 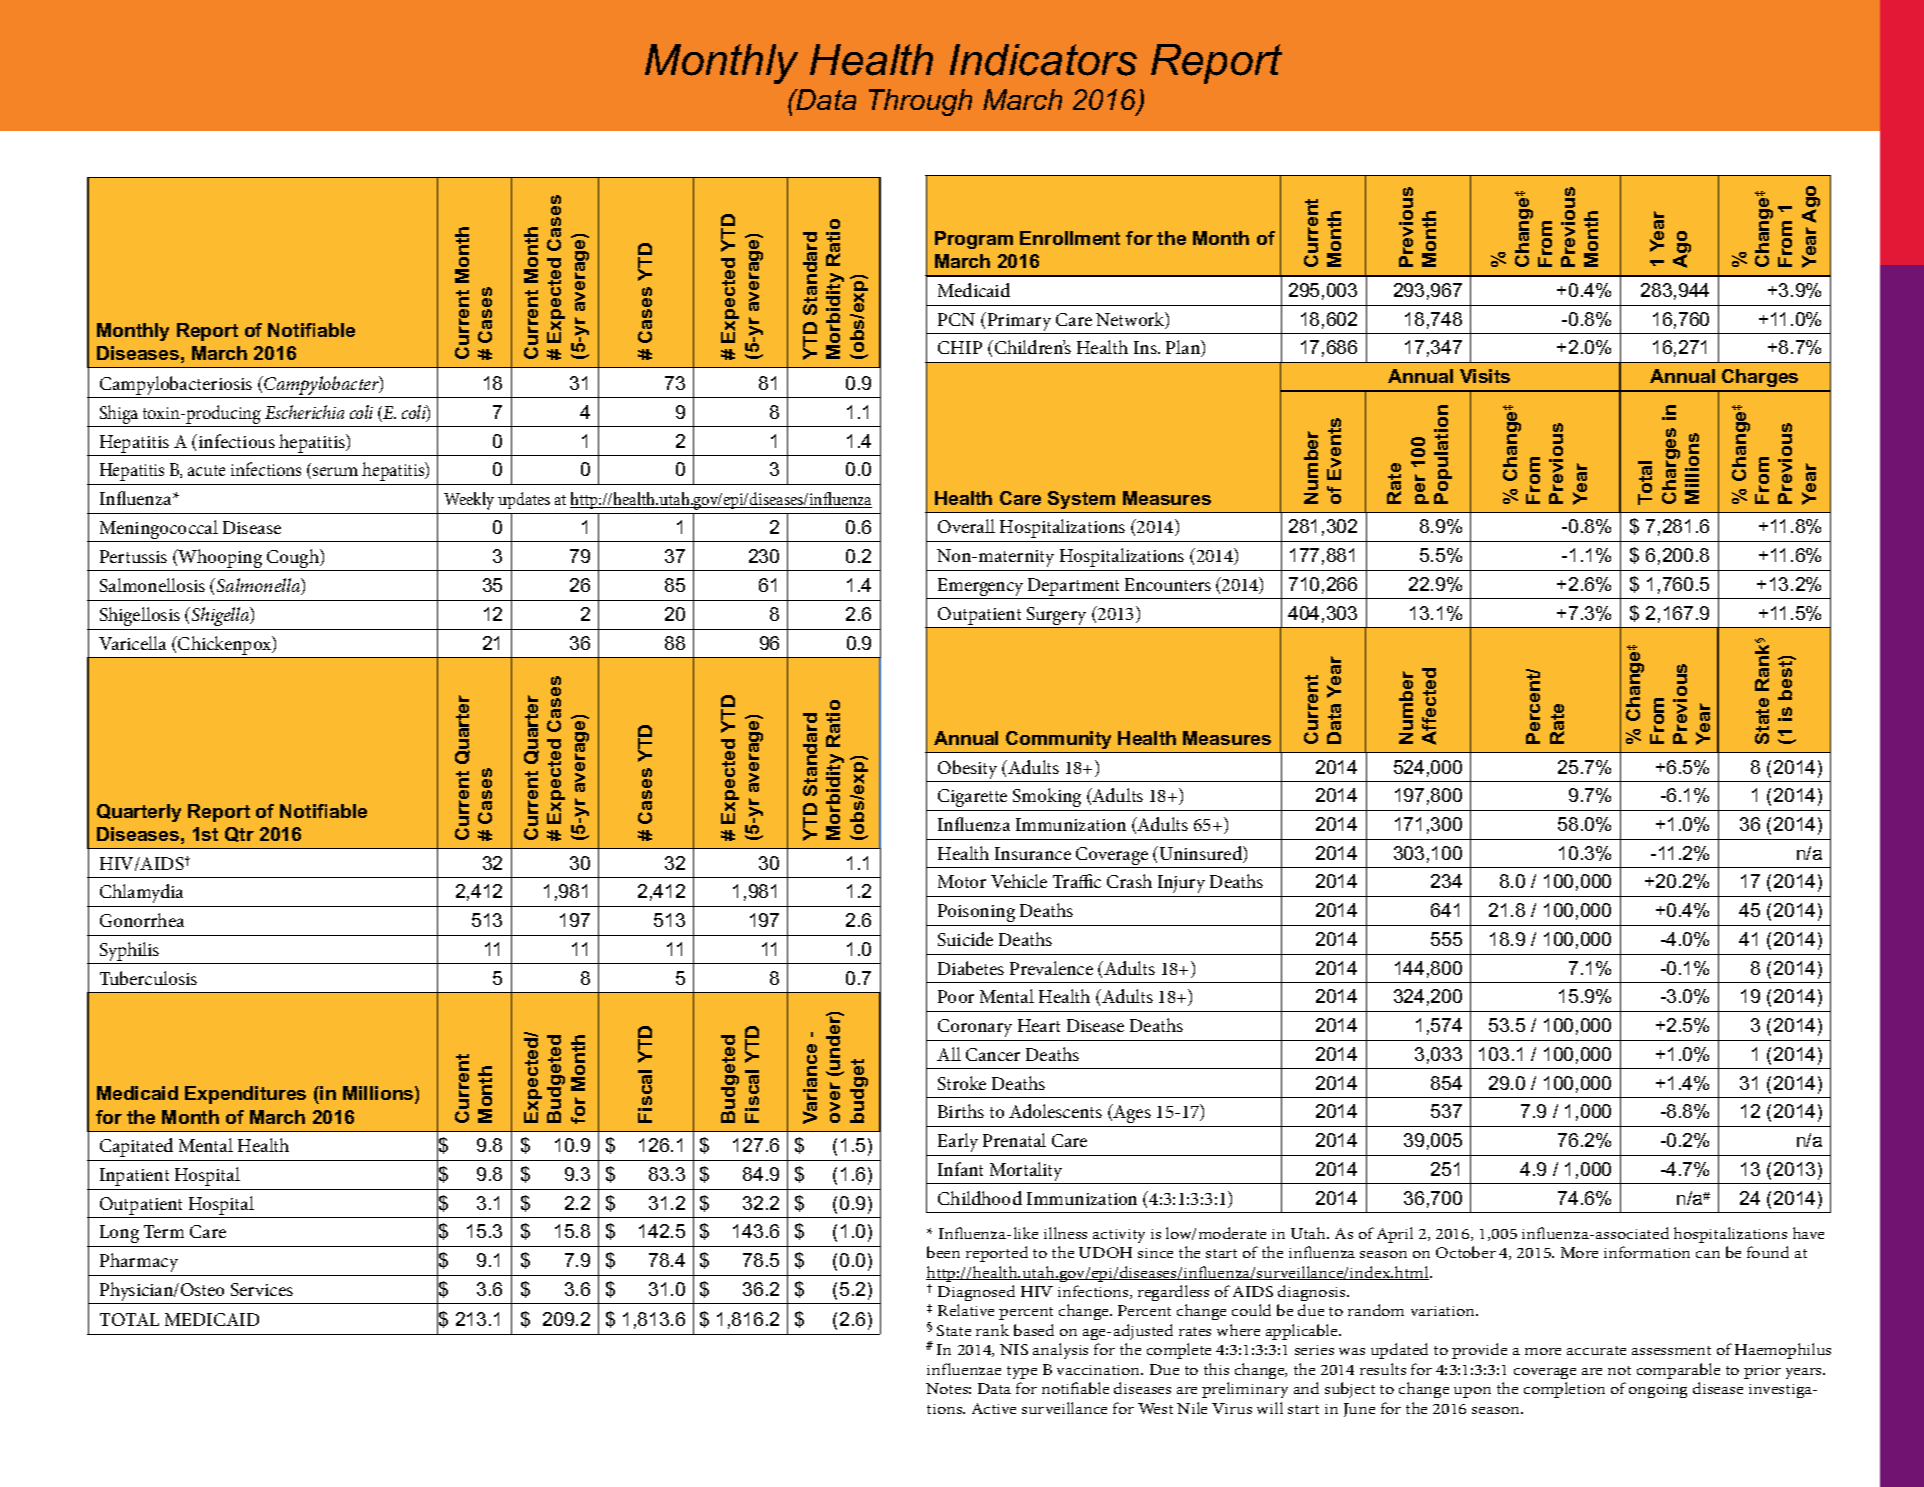 I want to click on information, so click(x=1647, y=1252).
